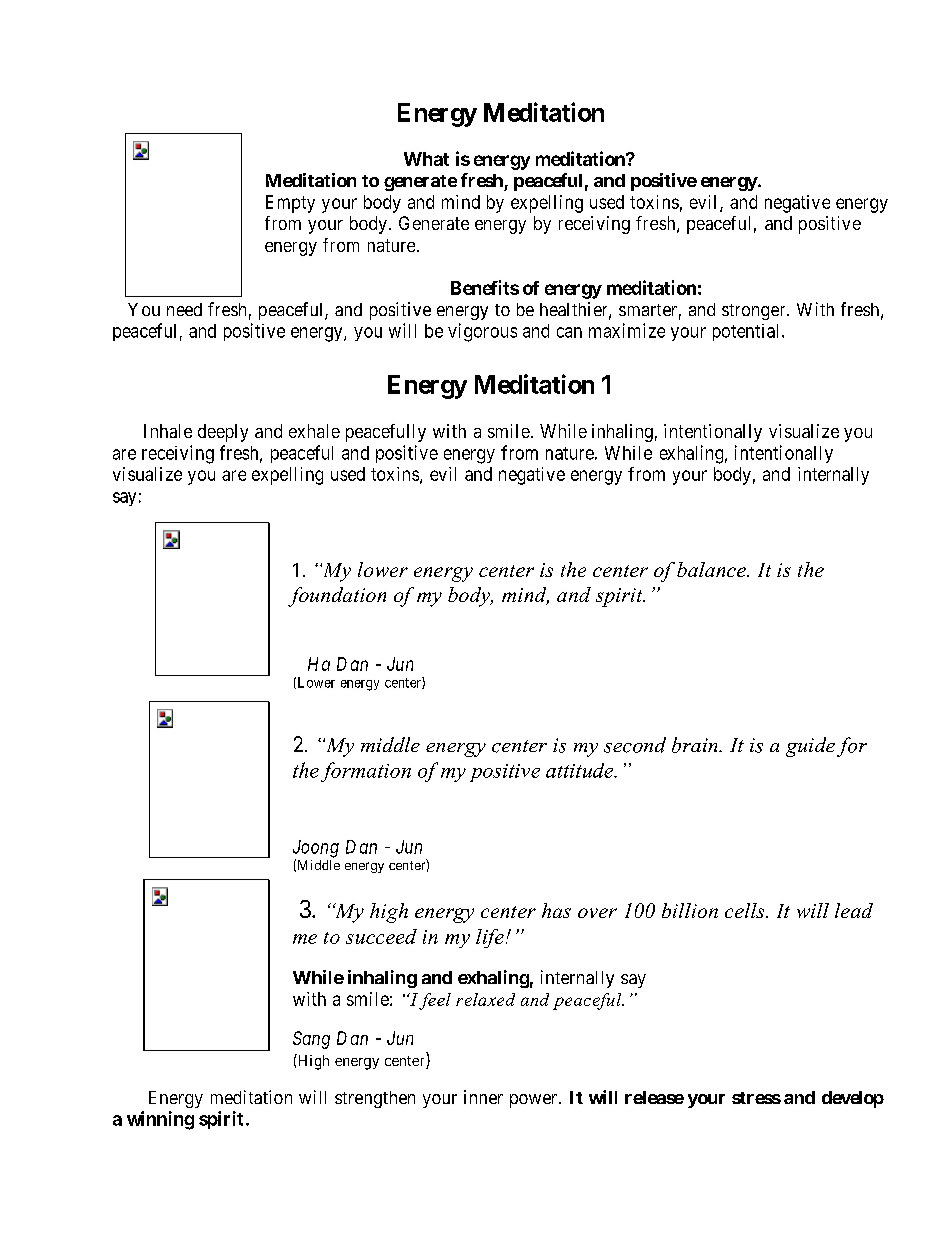 This screenshot has height=1233, width=952. Describe the element at coordinates (853, 1099) in the screenshot. I see `develop` at that location.
